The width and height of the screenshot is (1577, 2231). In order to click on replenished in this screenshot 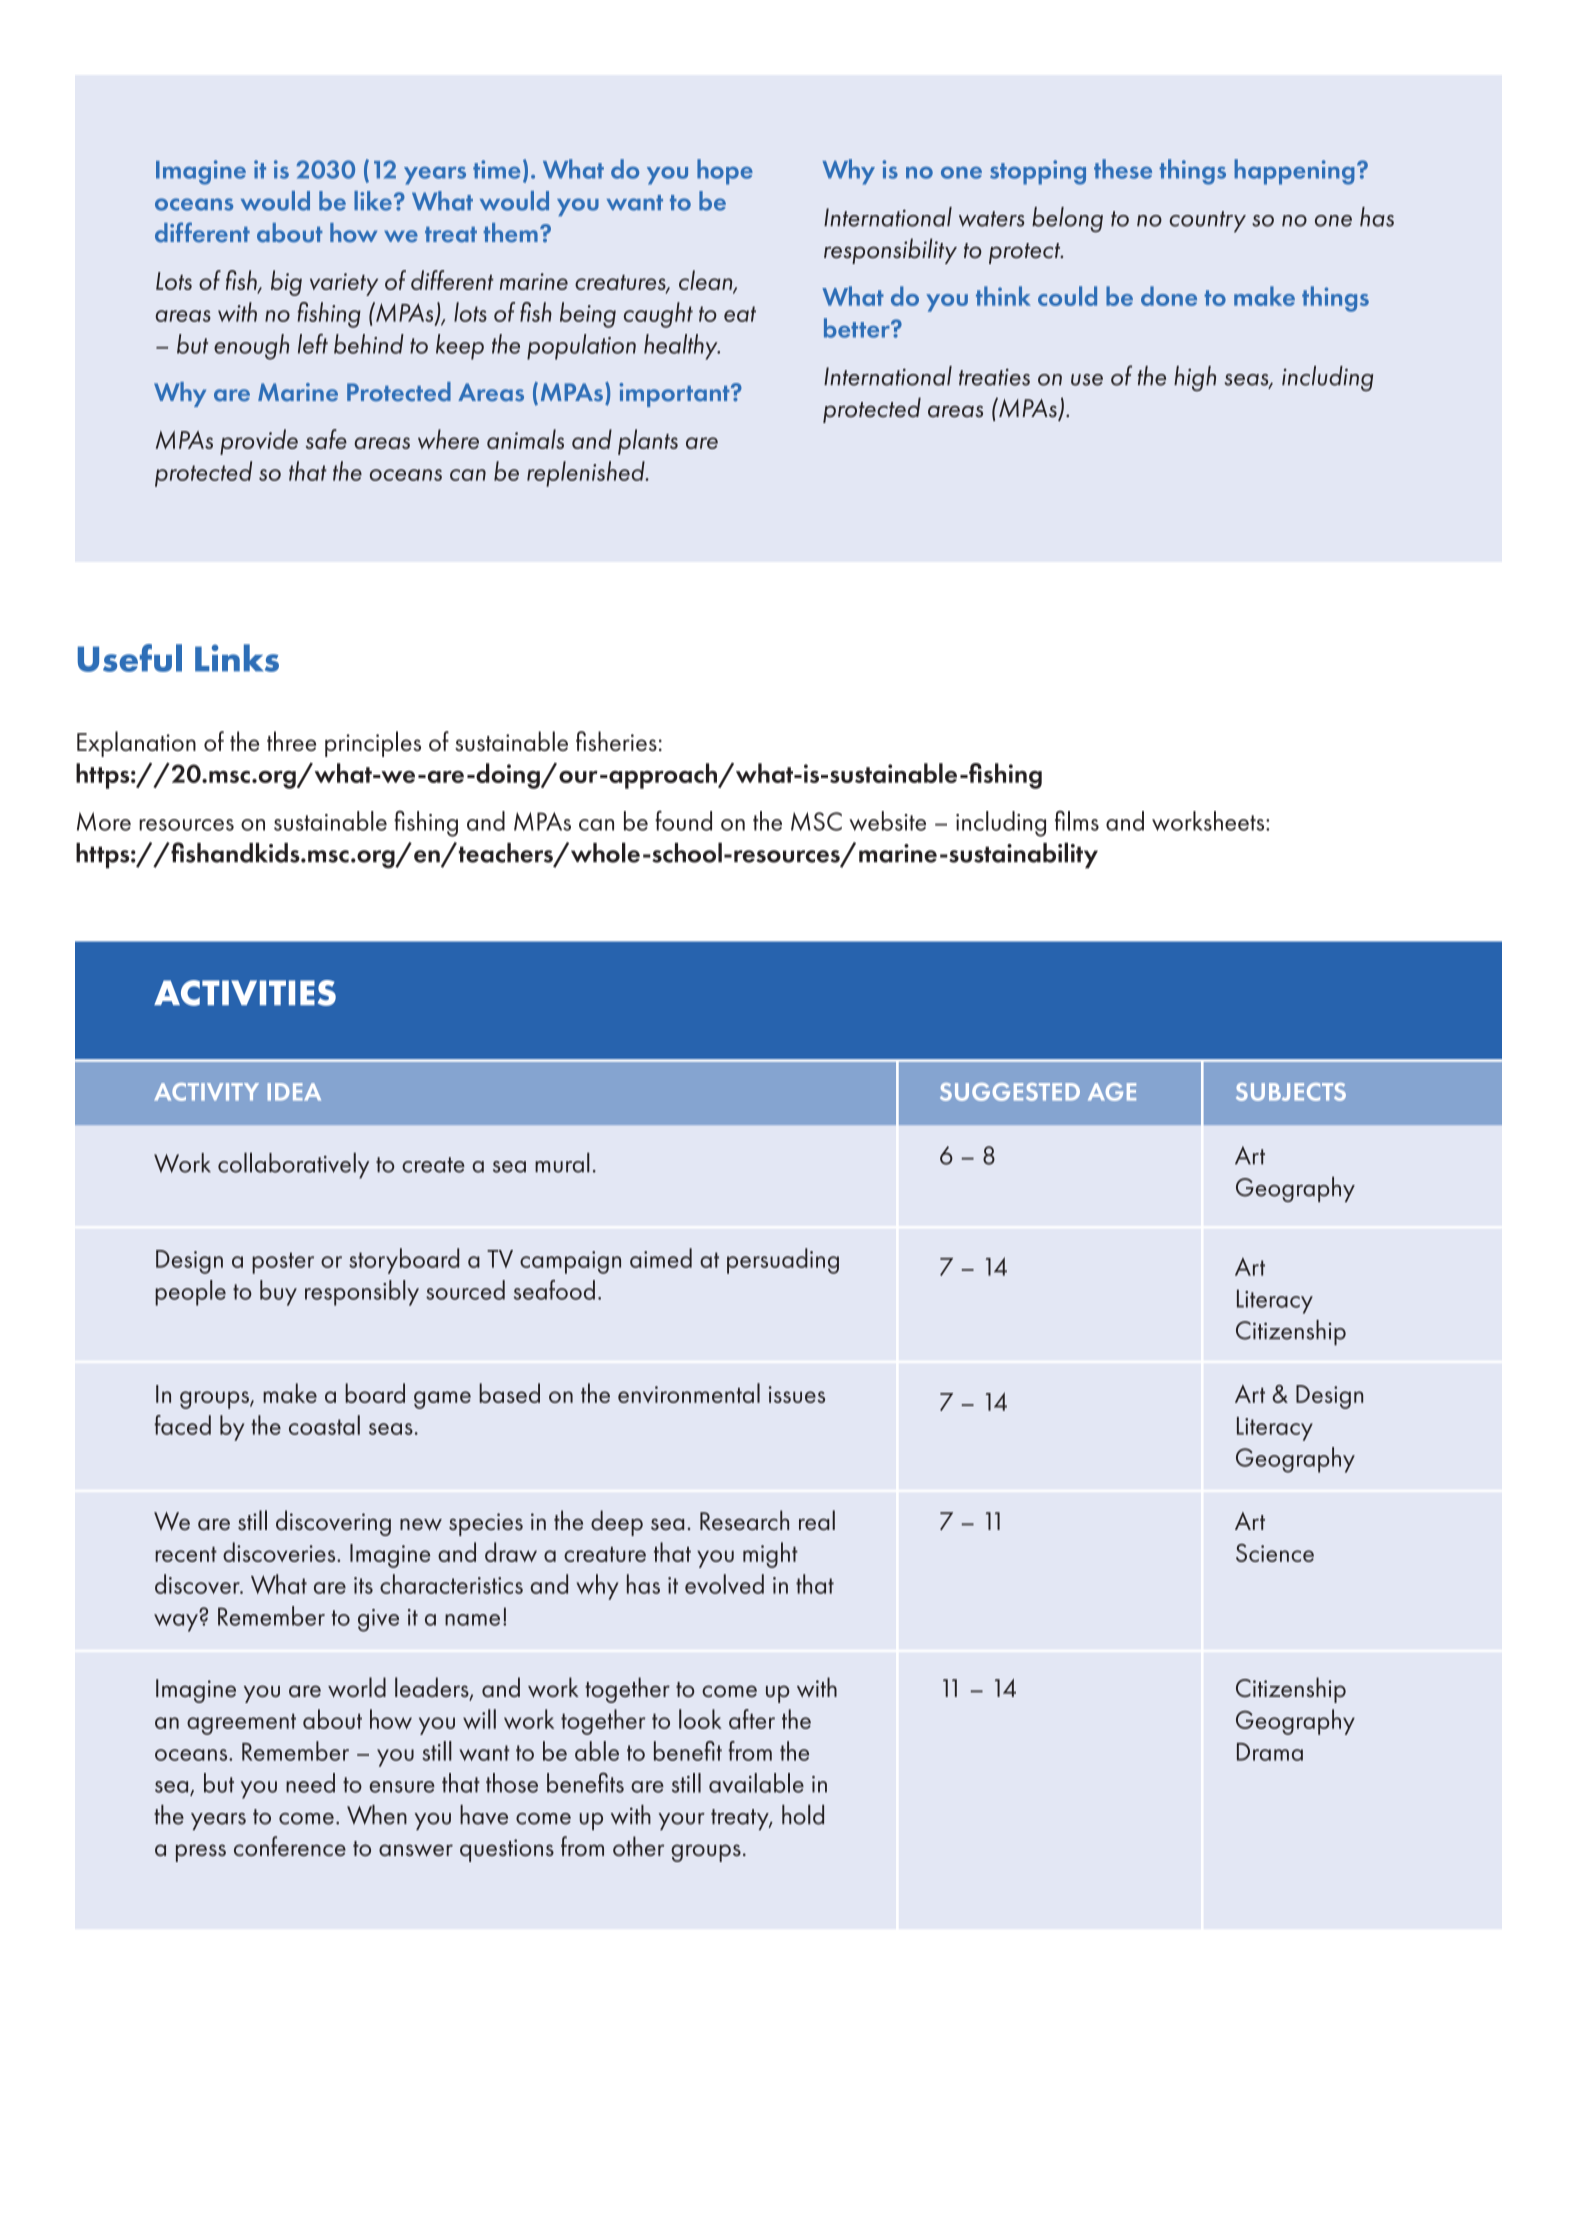, I will do `click(587, 474)`.
